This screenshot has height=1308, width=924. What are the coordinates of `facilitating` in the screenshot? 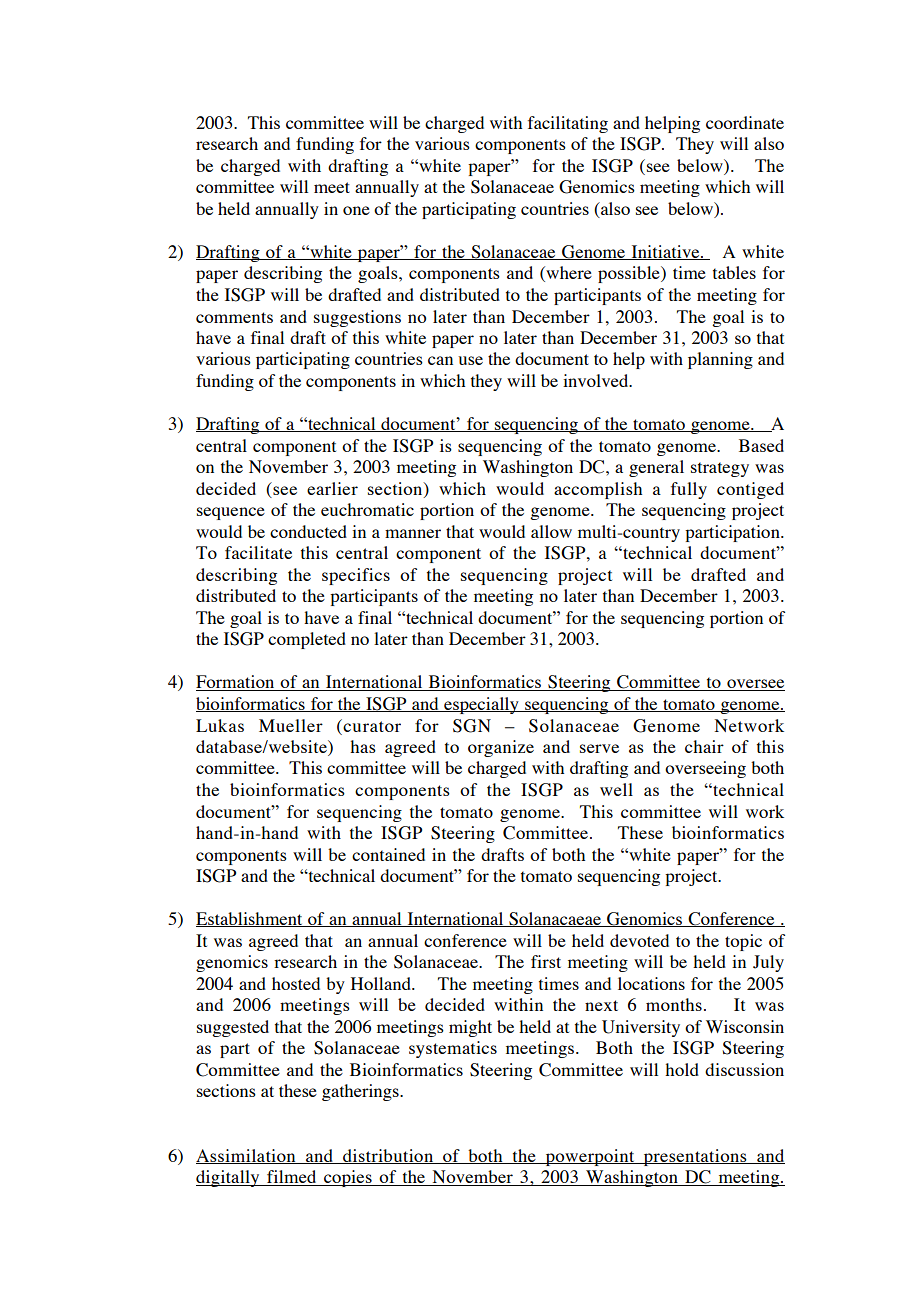 It's located at (568, 124).
